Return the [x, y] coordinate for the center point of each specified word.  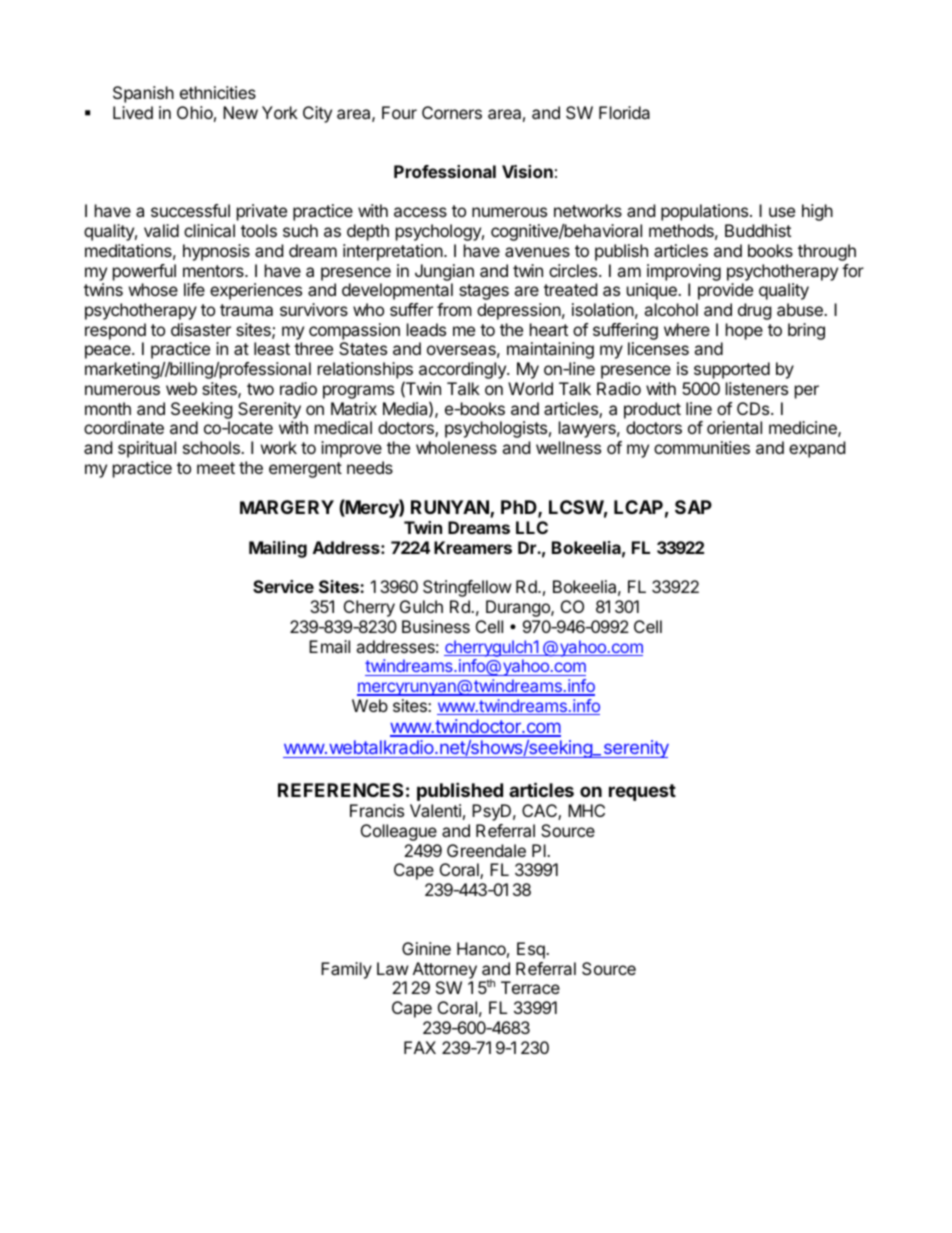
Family [346, 970]
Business [436, 626]
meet [216, 468]
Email [329, 646]
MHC [586, 810]
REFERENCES [340, 790]
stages [484, 292]
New [240, 112]
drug [755, 311]
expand [817, 449]
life [194, 289]
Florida [624, 112]
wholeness [456, 447]
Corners [452, 112]
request [642, 792]
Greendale [486, 850]
